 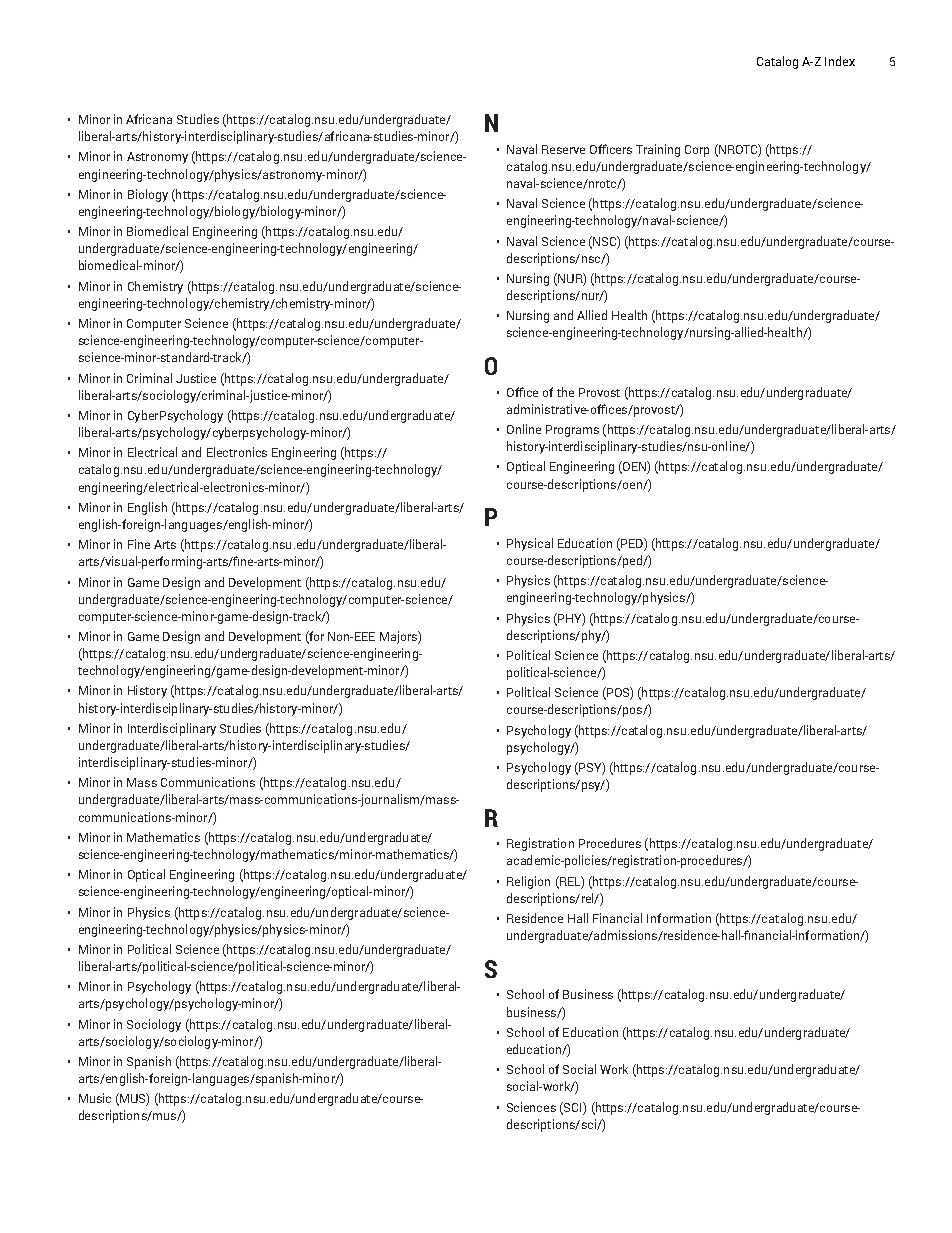 What do you see at coordinates (658, 150) in the screenshot?
I see `Training` at bounding box center [658, 150].
